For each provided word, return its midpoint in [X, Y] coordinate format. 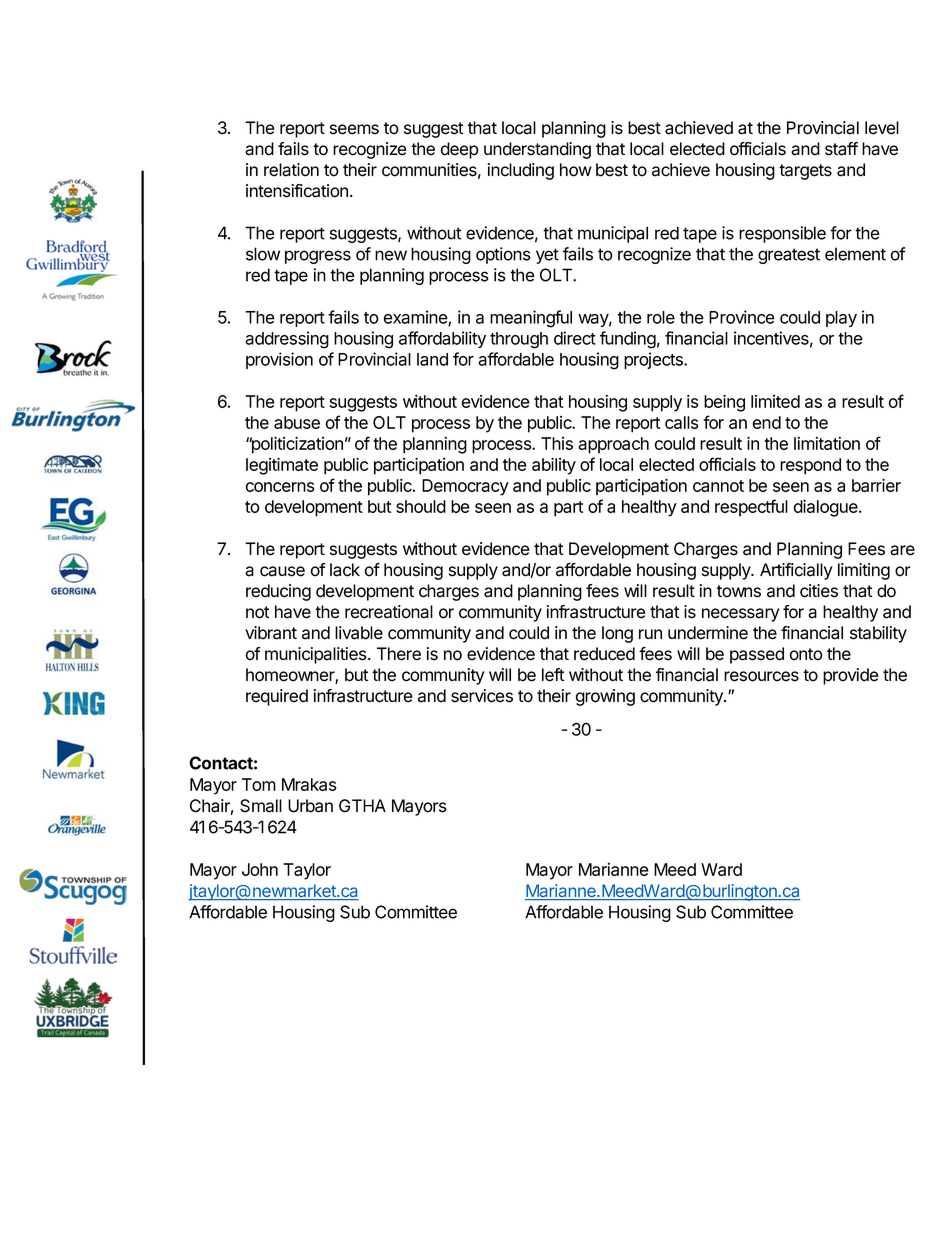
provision [279, 360]
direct [575, 338]
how [576, 170]
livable [359, 633]
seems [354, 129]
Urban [310, 806]
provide [851, 676]
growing [605, 697]
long [617, 634]
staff [841, 149]
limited [775, 401]
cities [819, 591]
